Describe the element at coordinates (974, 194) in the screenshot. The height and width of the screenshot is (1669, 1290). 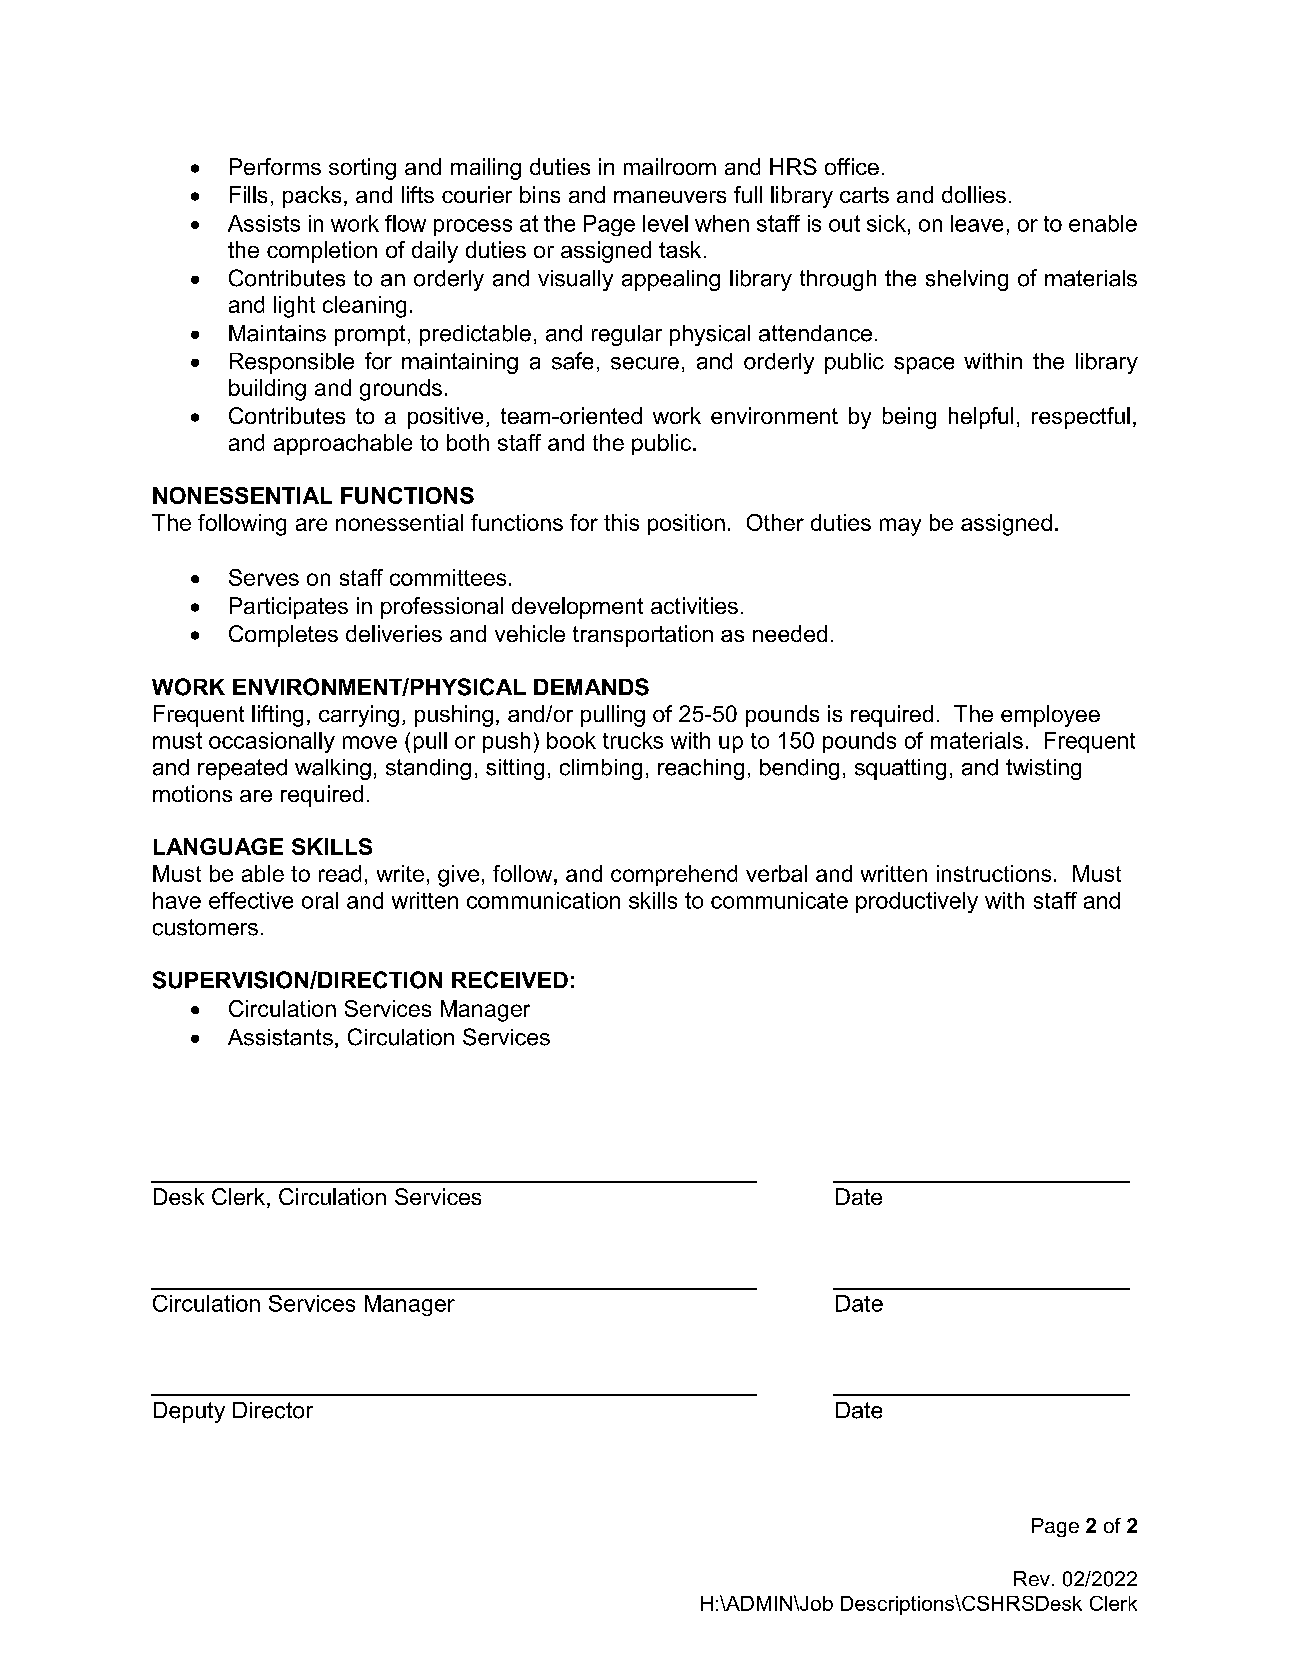
I see `dollies` at that location.
